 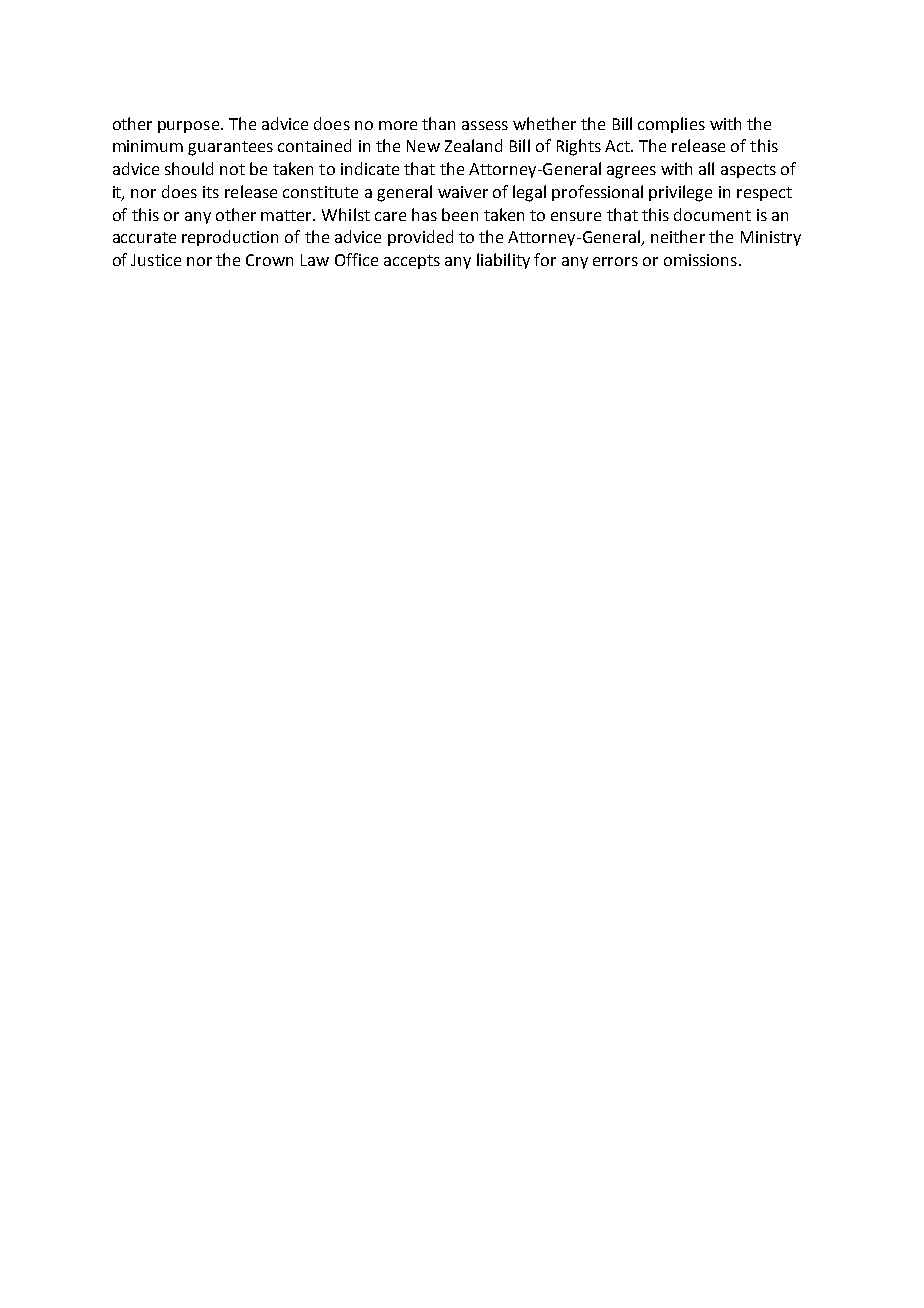 What do you see at coordinates (678, 236) in the document?
I see `neither` at bounding box center [678, 236].
